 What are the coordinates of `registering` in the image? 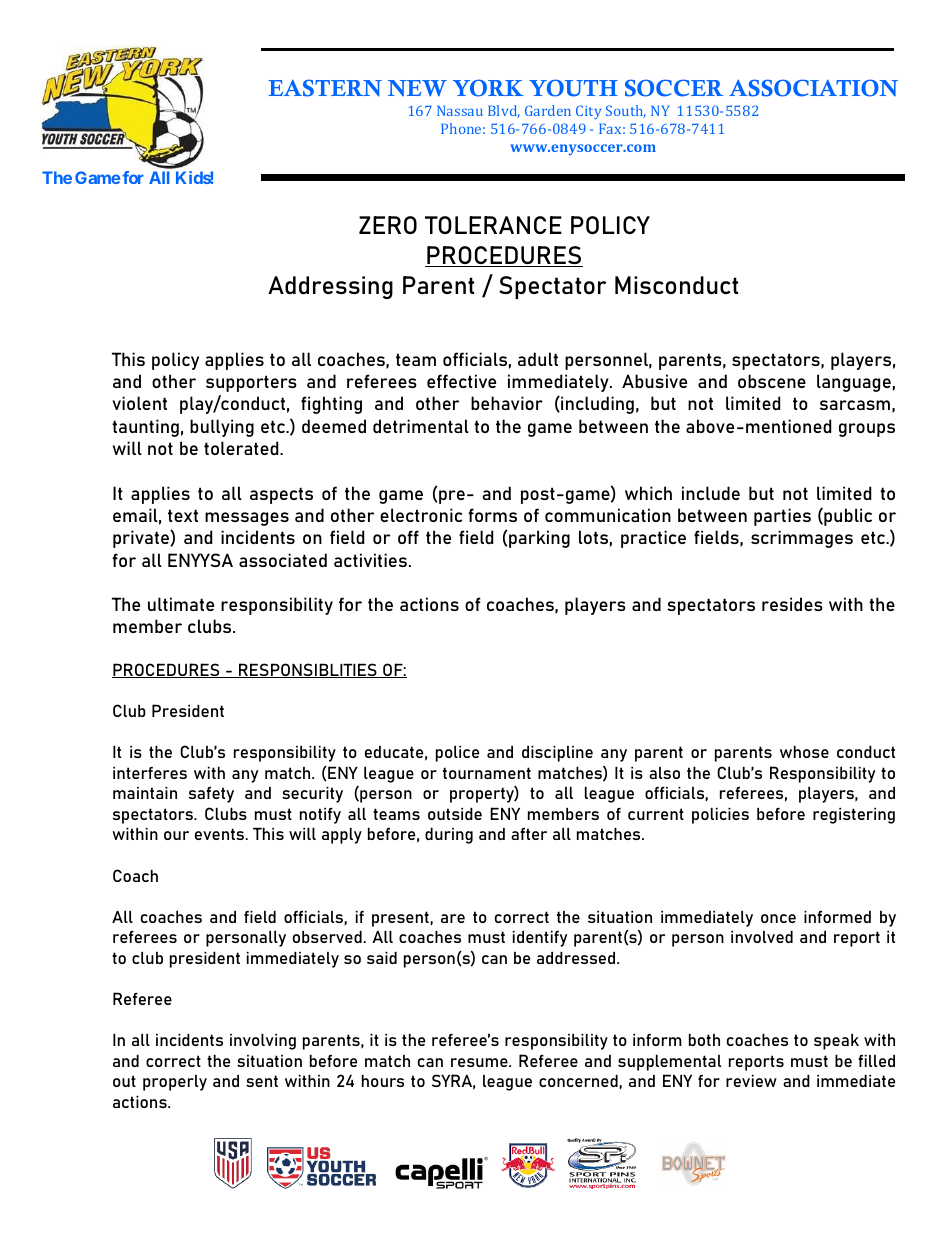 It's located at (854, 816).
